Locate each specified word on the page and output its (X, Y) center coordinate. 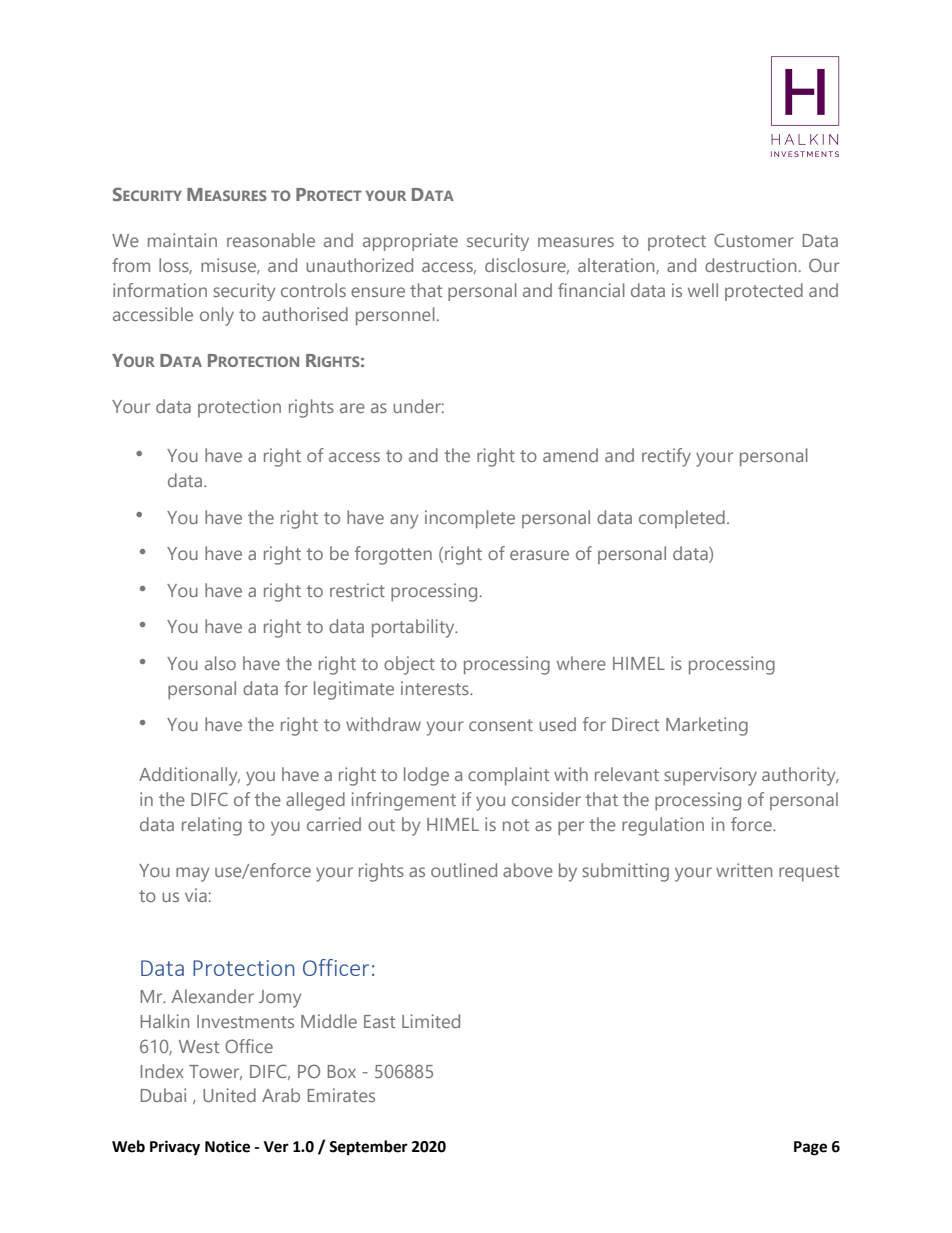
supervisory (710, 776)
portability (414, 628)
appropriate (410, 242)
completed (682, 519)
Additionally (189, 776)
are (352, 408)
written (744, 870)
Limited (431, 1021)
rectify (666, 457)
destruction (750, 265)
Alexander (213, 996)
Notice (227, 1146)
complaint (508, 776)
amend (570, 455)
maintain (182, 240)
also (220, 663)
